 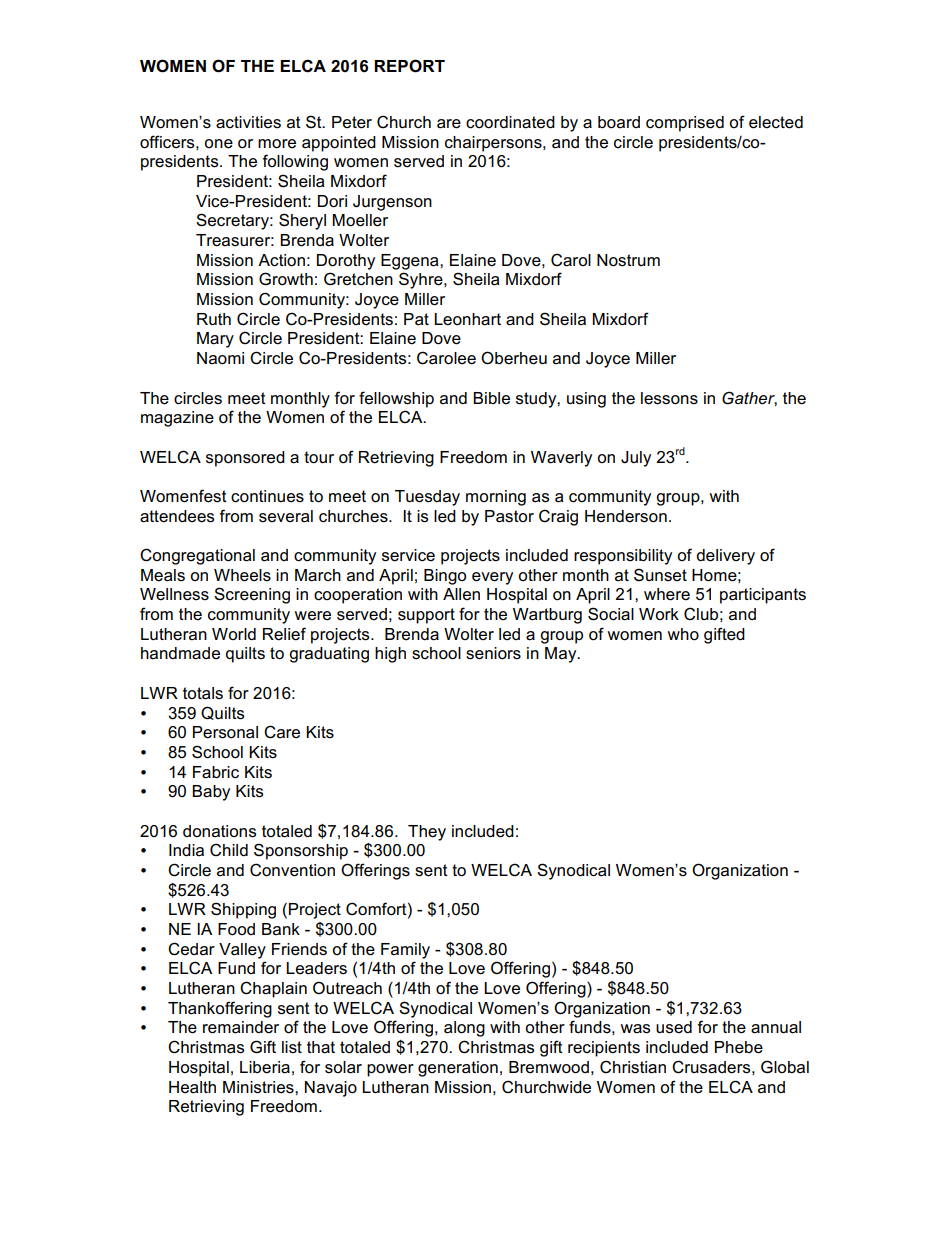 What do you see at coordinates (242, 575) in the image?
I see `Wheels` at bounding box center [242, 575].
